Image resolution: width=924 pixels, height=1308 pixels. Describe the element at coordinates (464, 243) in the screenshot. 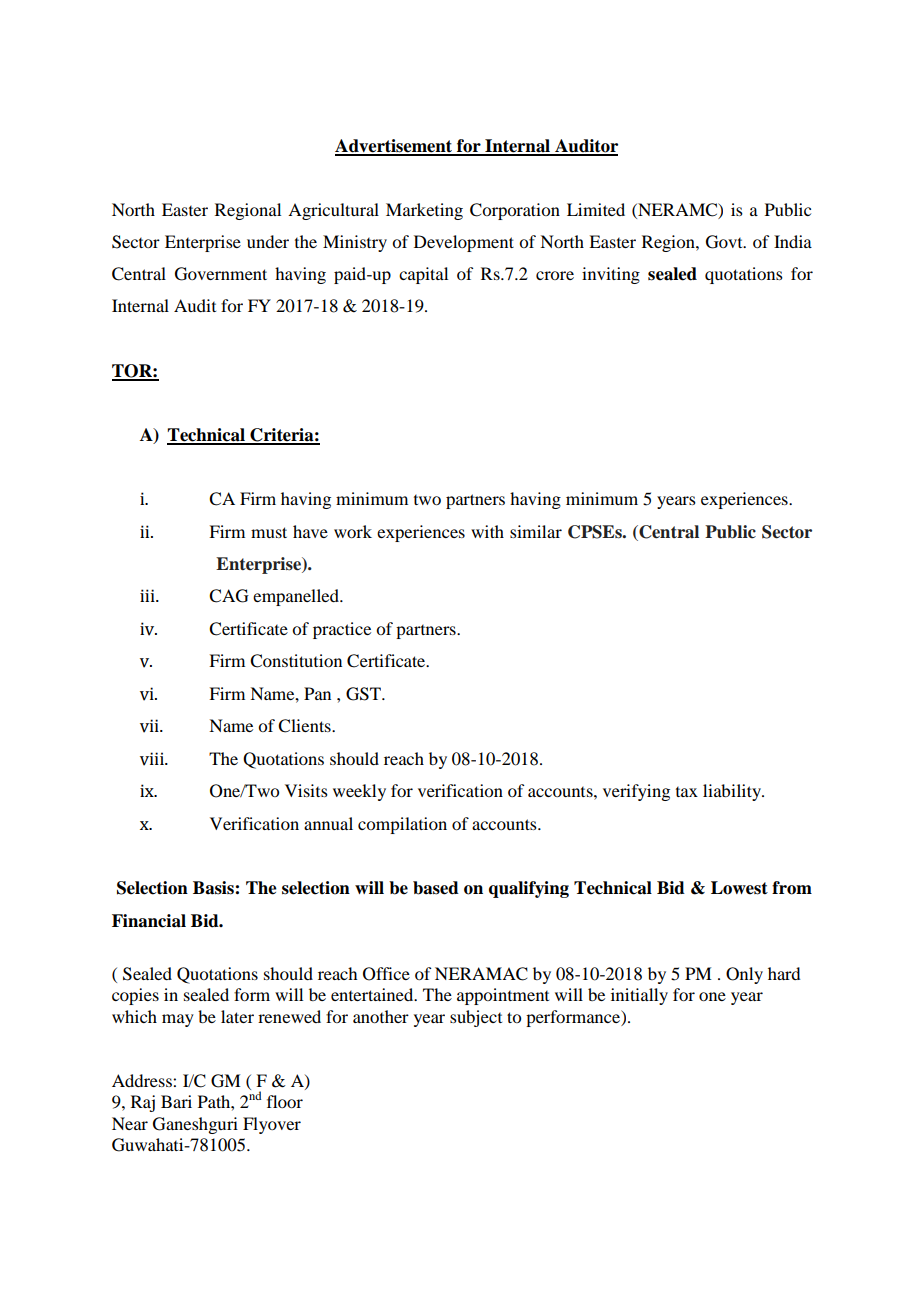

I see `Development` at that location.
